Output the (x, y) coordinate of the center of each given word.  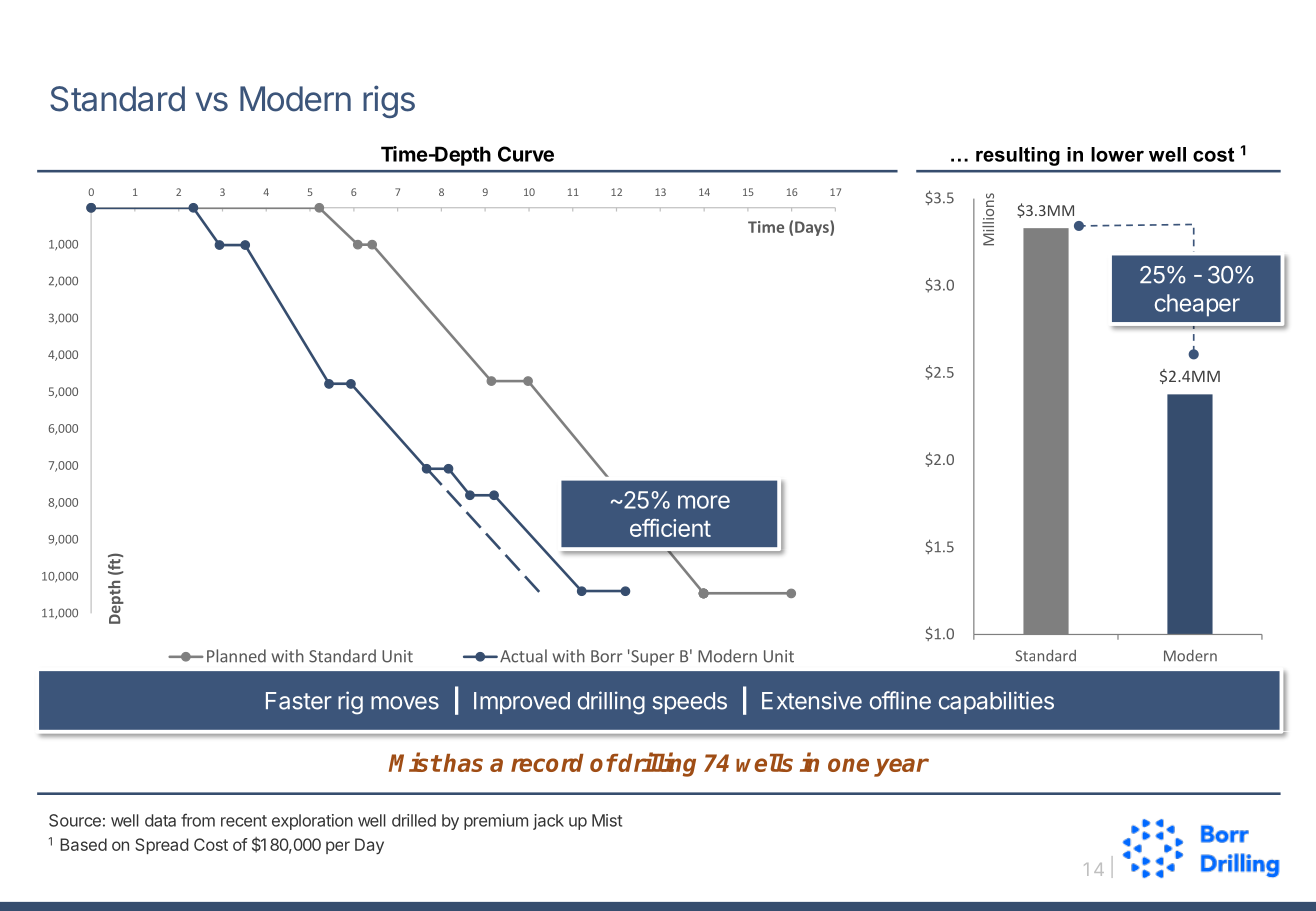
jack (548, 822)
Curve (526, 154)
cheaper (1197, 305)
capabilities (996, 702)
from (198, 820)
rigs (389, 101)
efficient (670, 528)
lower (1117, 154)
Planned (236, 656)
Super (651, 658)
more (704, 502)
